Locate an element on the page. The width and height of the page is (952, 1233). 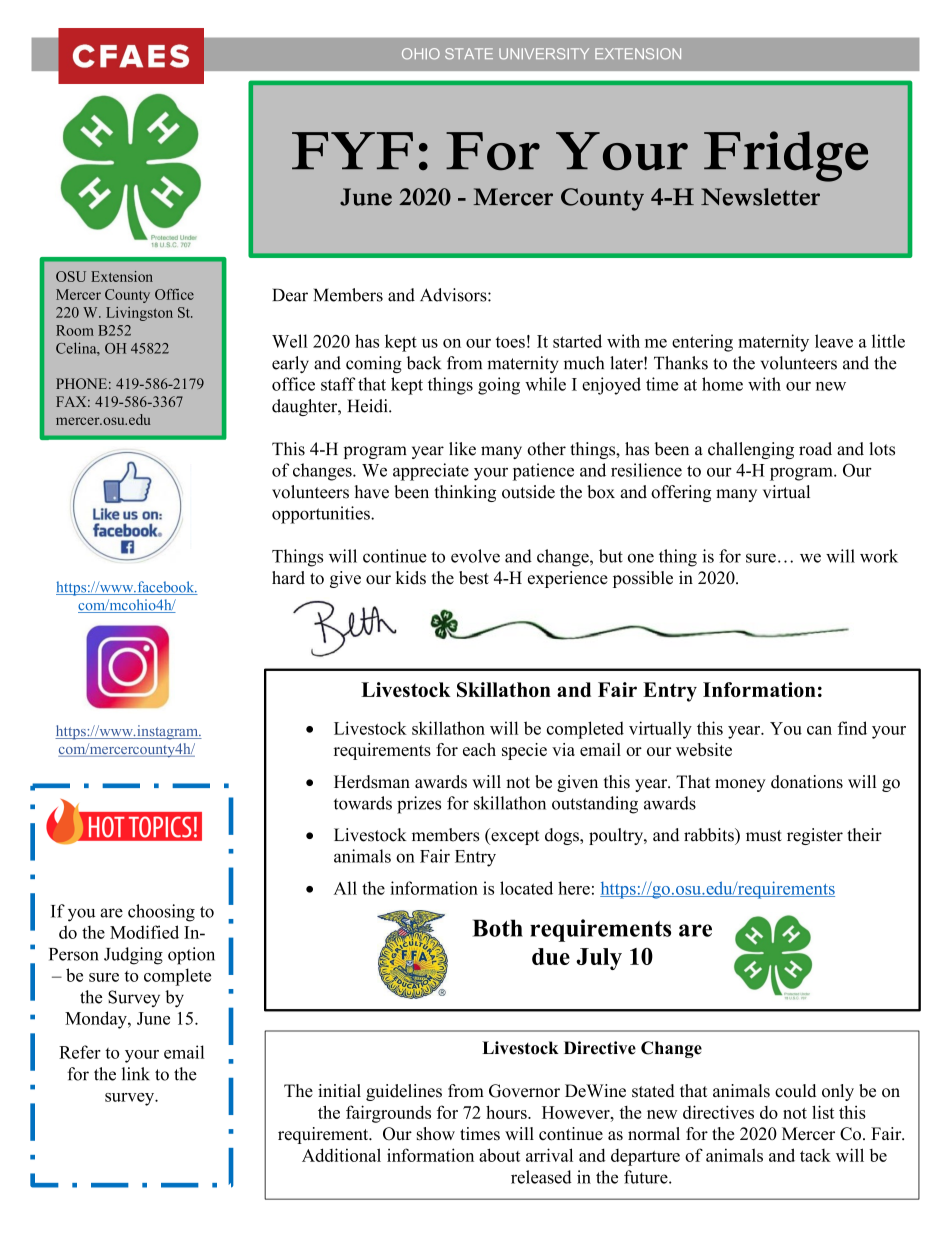
register is located at coordinates (815, 836).
